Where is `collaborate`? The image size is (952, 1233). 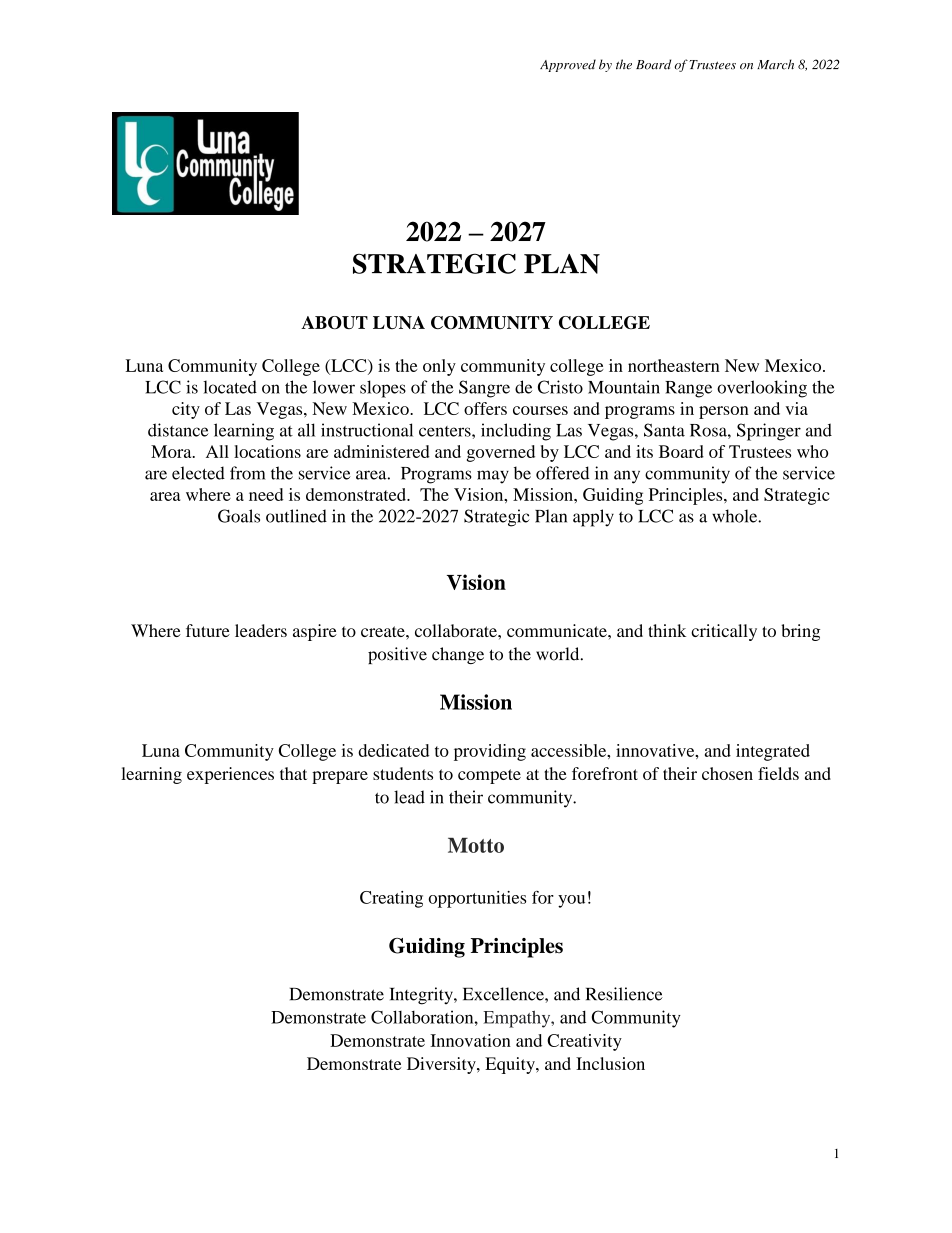 collaborate is located at coordinates (457, 630).
